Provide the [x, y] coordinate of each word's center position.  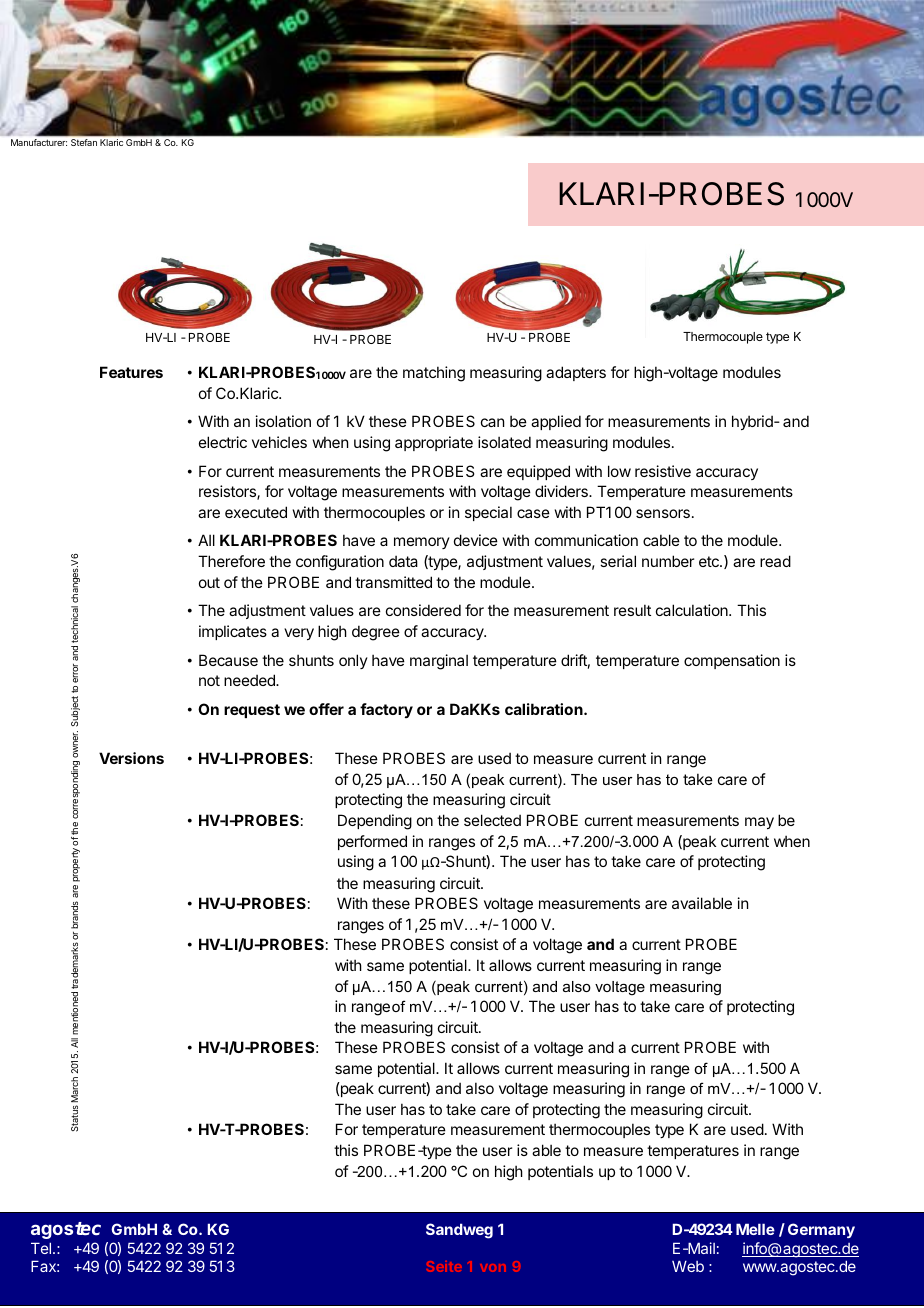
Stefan [84, 142]
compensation [732, 661]
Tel [41, 1248]
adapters [576, 373]
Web [688, 1266]
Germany [821, 1230]
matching [434, 374]
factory [386, 710]
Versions [131, 758]
